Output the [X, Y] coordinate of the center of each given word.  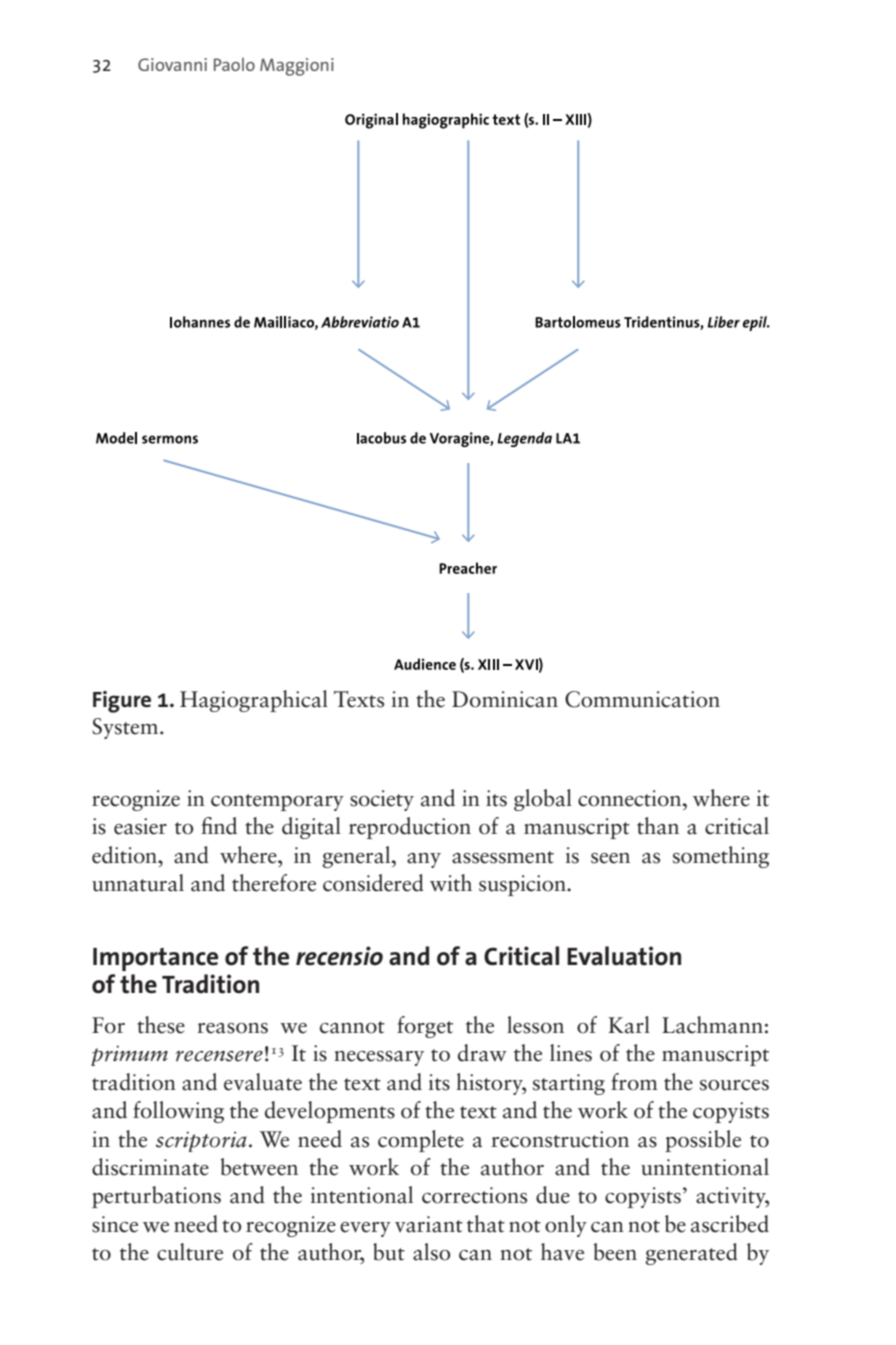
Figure [122, 702]
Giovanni [172, 64]
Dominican [505, 699]
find [219, 826]
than [658, 826]
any [424, 860]
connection [631, 798]
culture [190, 1252]
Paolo [234, 64]
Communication [642, 699]
